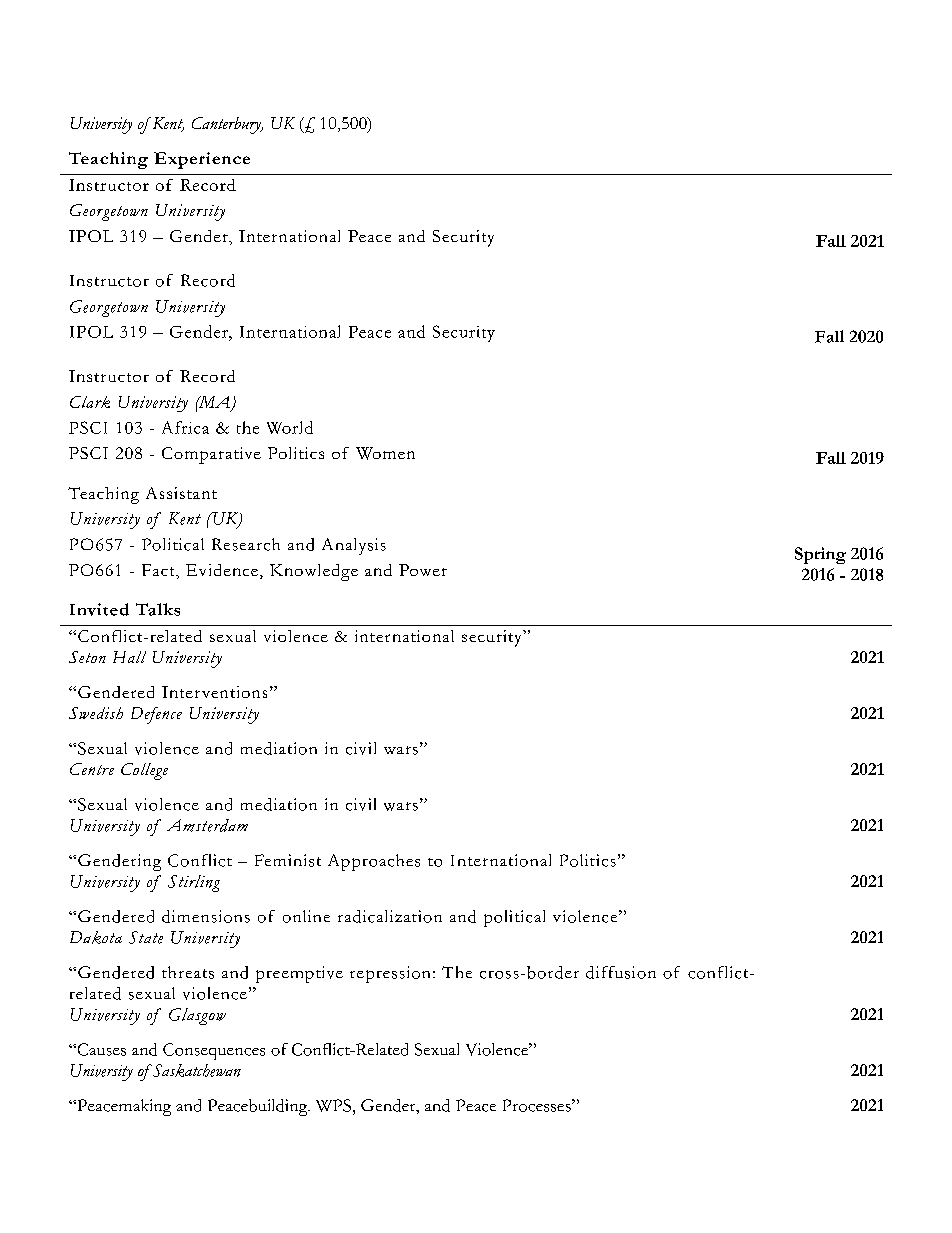 The width and height of the page is (952, 1233). What do you see at coordinates (354, 546) in the page?
I see `Analysis` at bounding box center [354, 546].
